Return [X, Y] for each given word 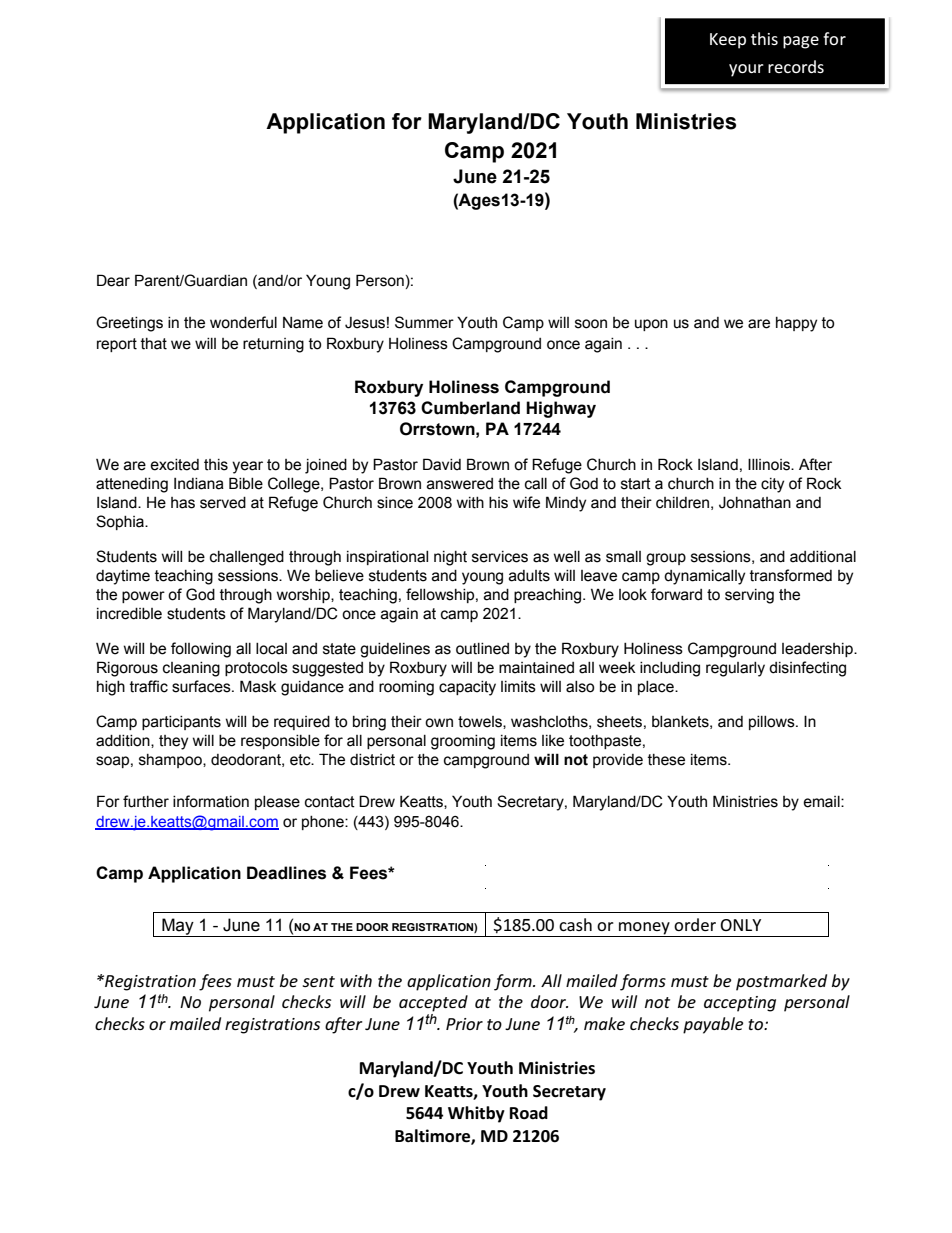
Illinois [770, 464]
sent [319, 981]
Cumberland [470, 408]
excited [174, 465]
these [666, 760]
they [173, 742]
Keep [728, 41]
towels [481, 722]
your [746, 70]
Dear [113, 280]
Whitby [476, 1114]
